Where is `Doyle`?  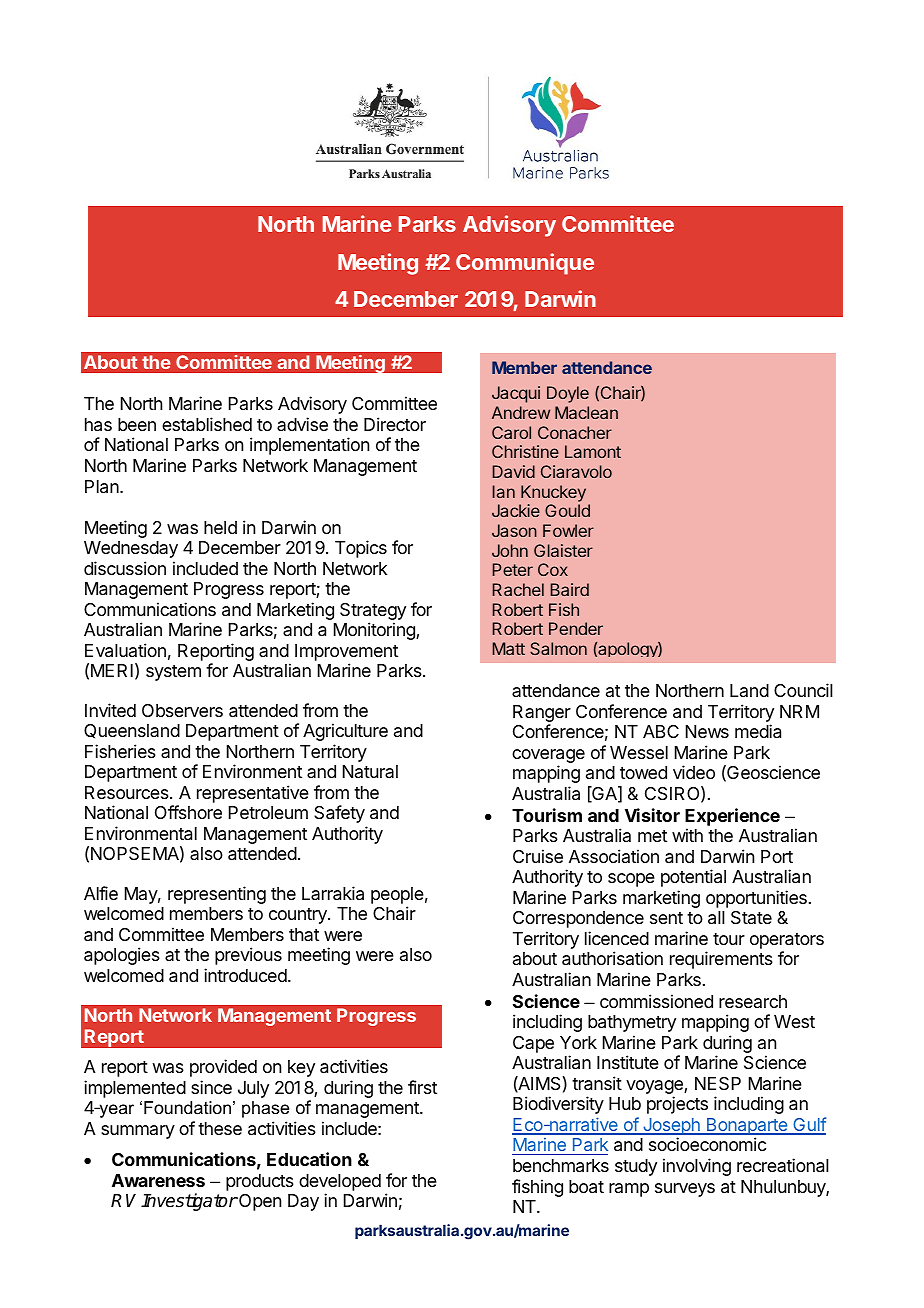
Doyle is located at coordinates (568, 394).
